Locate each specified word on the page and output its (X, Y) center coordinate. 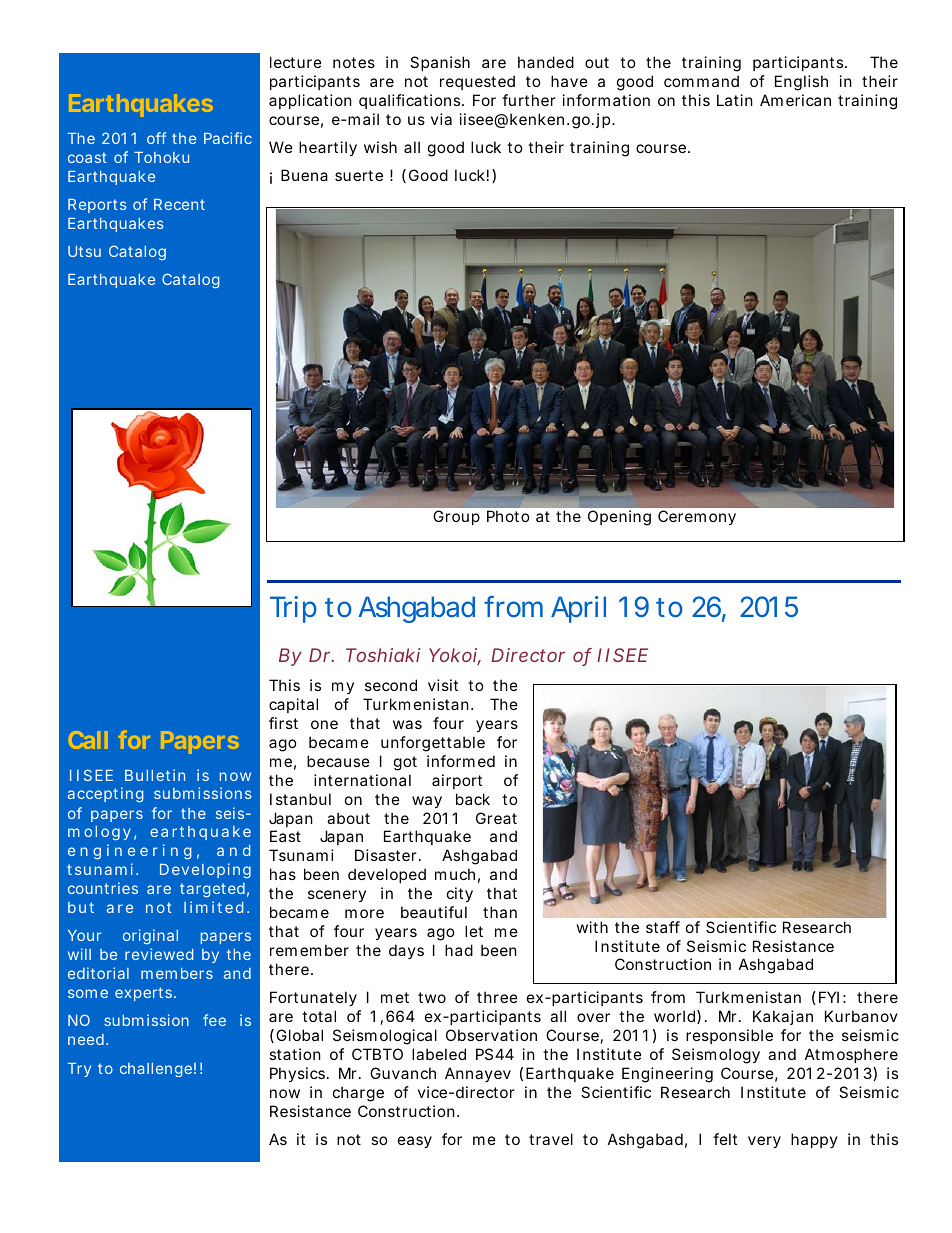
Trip (293, 609)
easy (415, 1142)
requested (477, 82)
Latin (735, 100)
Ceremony (697, 517)
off (156, 138)
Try (79, 1070)
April (578, 609)
